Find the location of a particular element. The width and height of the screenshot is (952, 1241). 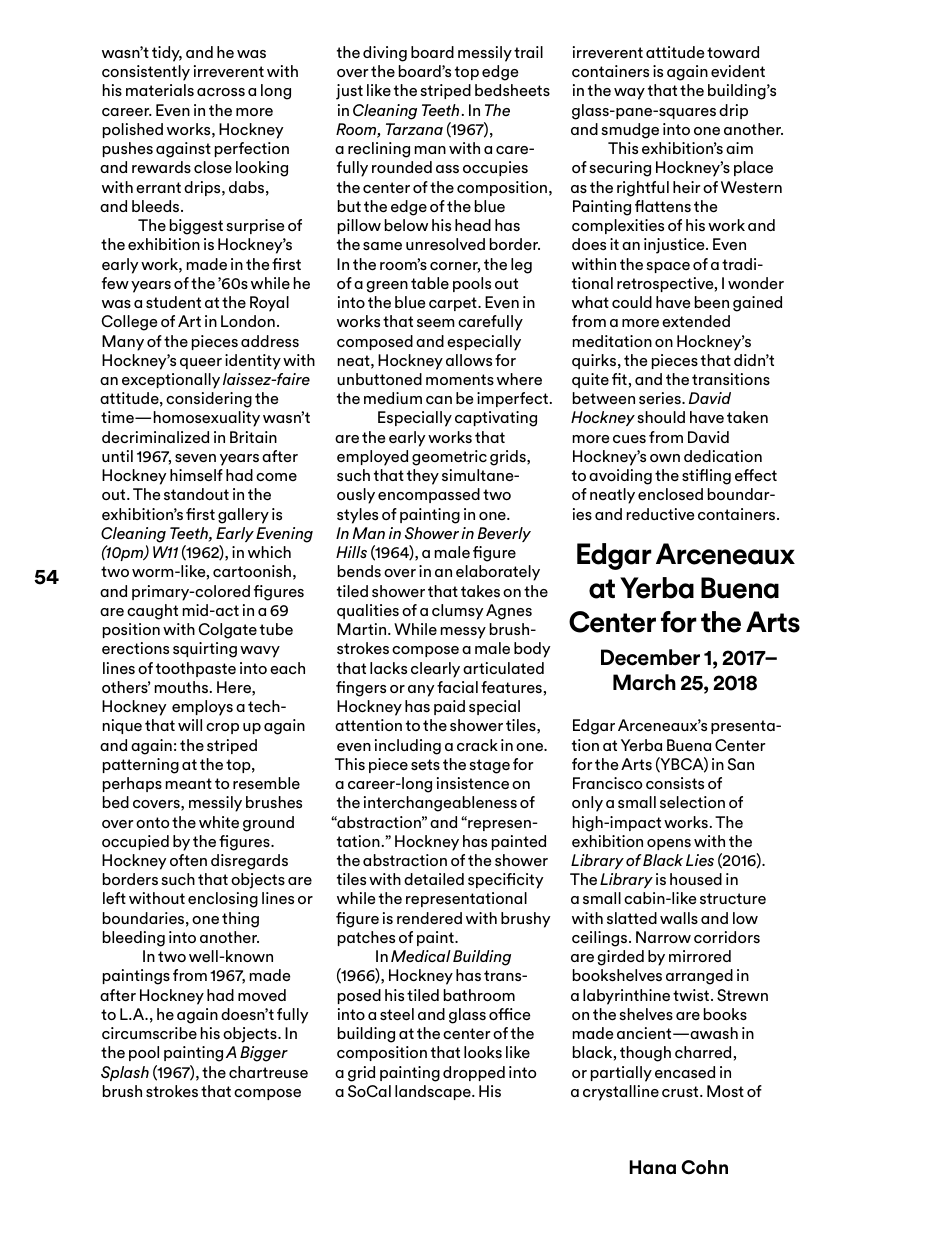

across is located at coordinates (221, 92).
